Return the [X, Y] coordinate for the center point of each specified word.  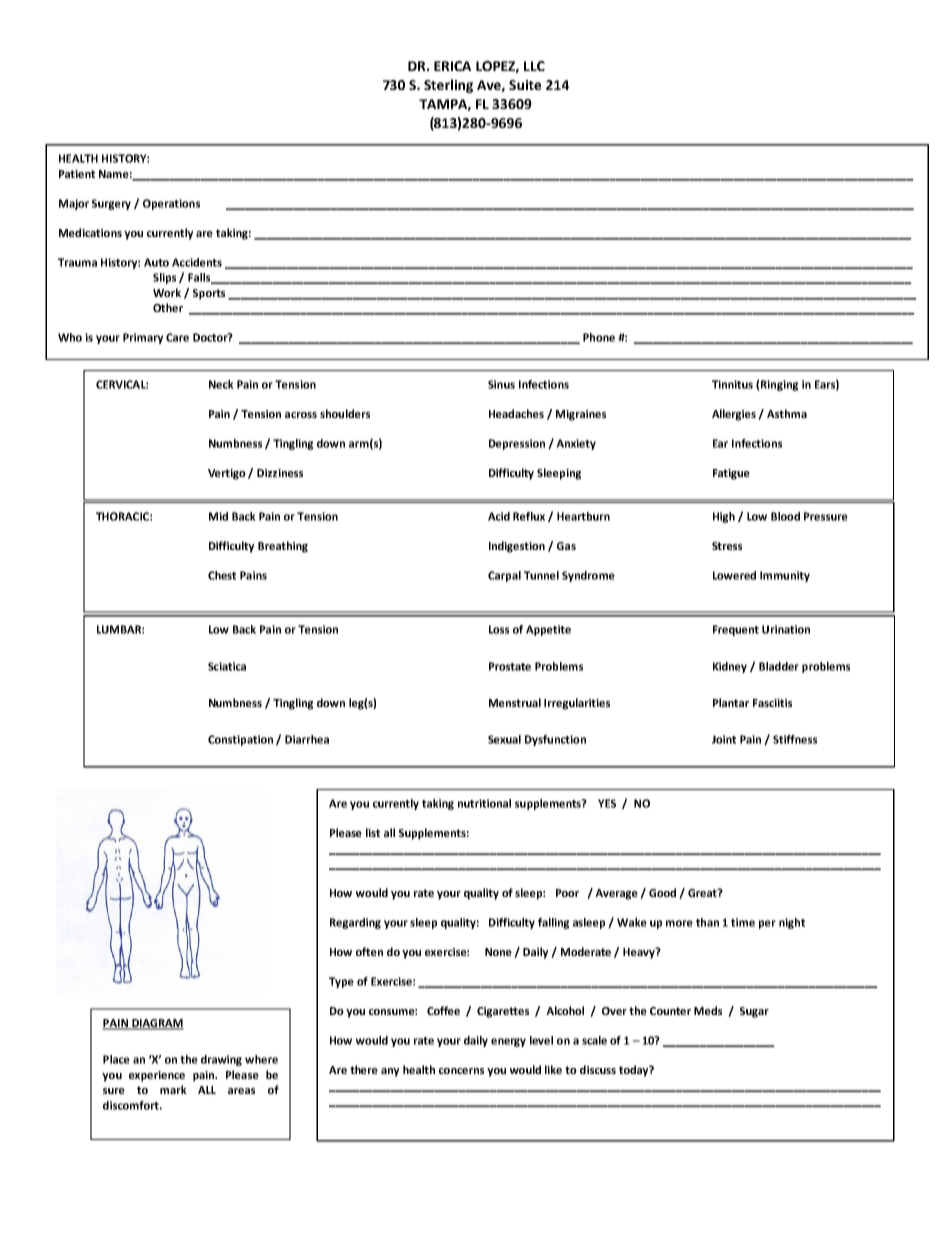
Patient [77, 174]
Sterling [448, 86]
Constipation [240, 740]
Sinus [501, 384]
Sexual [504, 739]
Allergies [735, 415]
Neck [221, 384]
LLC [534, 66]
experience [157, 1076]
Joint [724, 739]
